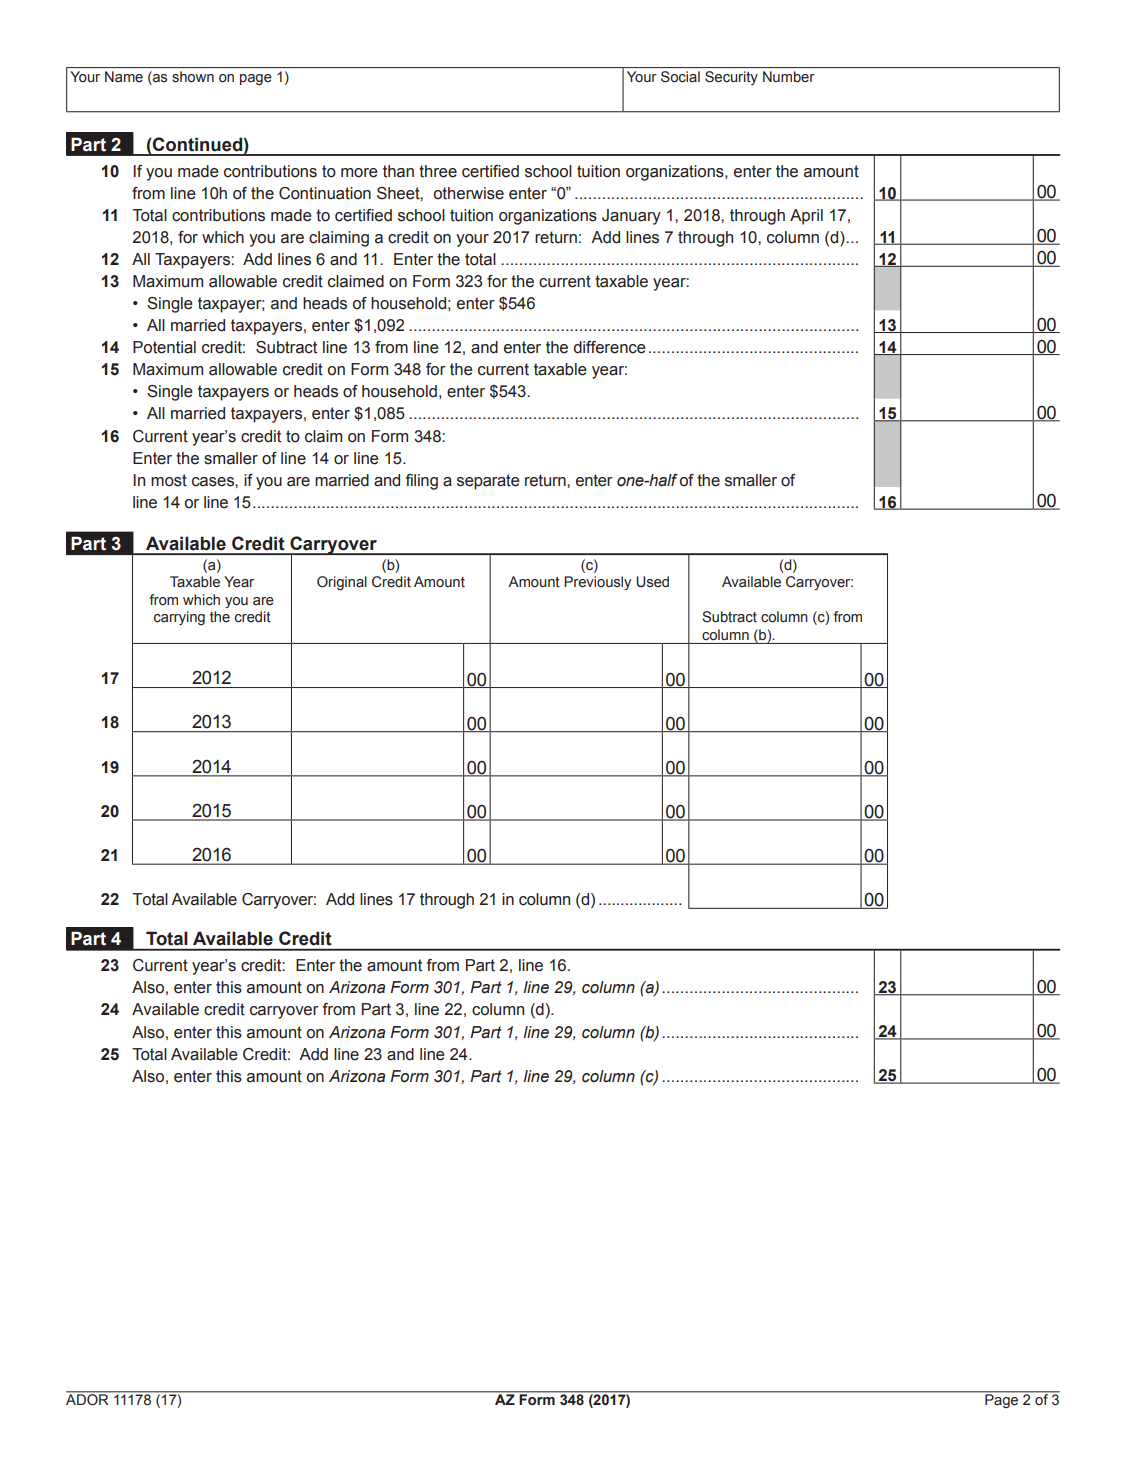 The height and width of the screenshot is (1457, 1126). Describe the element at coordinates (652, 582) in the screenshot. I see `Used` at that location.
